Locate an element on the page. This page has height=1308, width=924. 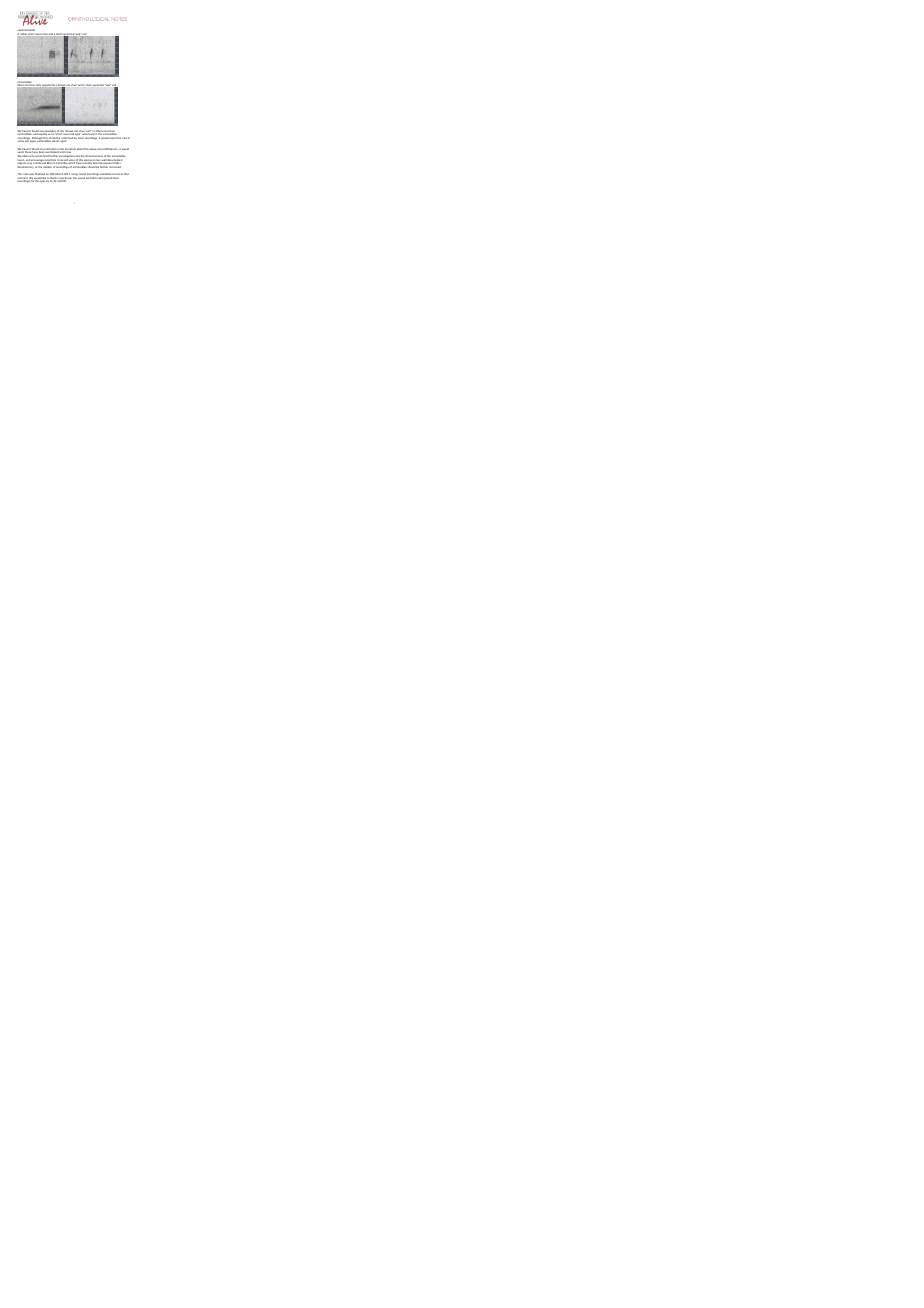
more is located at coordinates (81, 138).
